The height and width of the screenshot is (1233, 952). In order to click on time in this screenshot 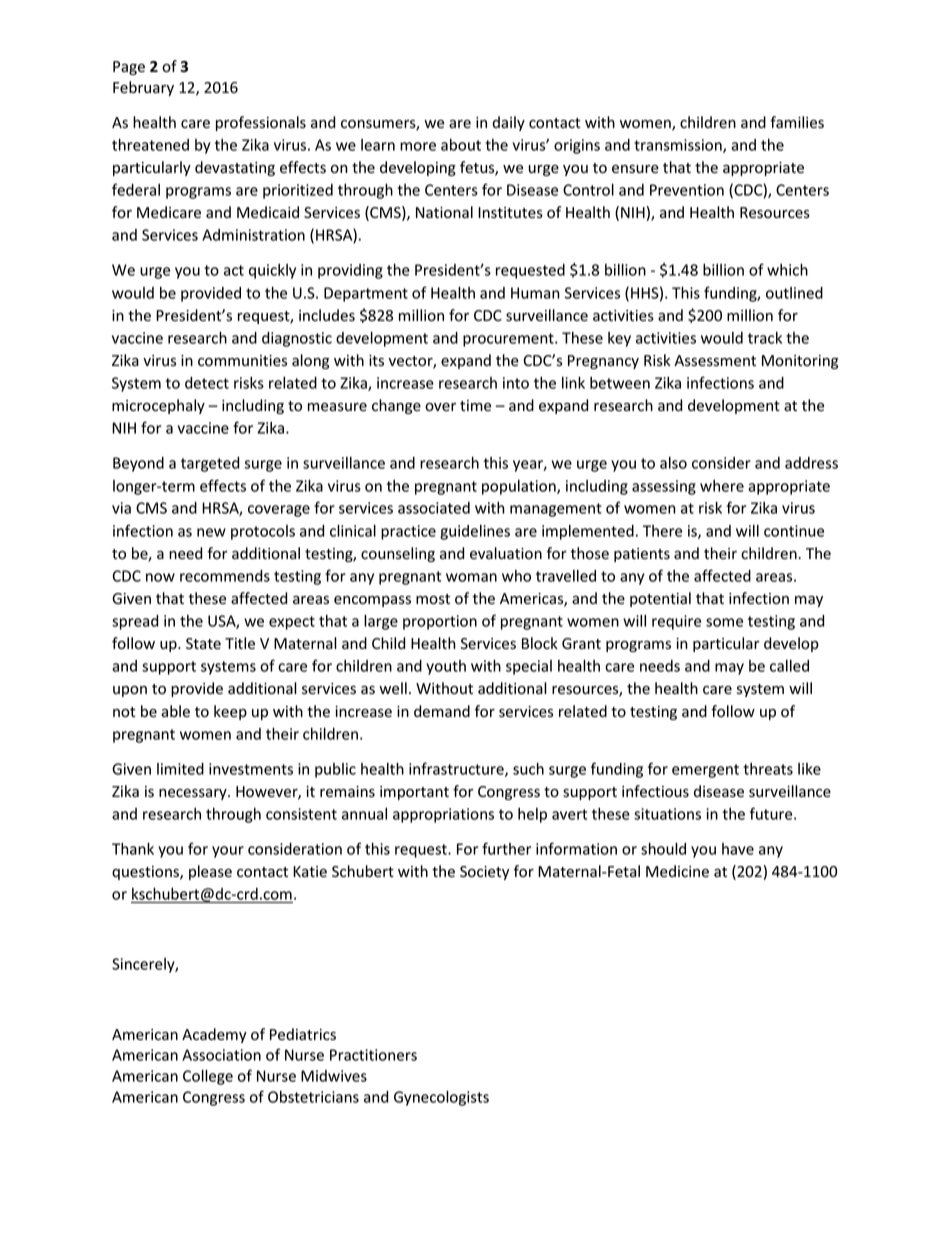, I will do `click(475, 405)`.
